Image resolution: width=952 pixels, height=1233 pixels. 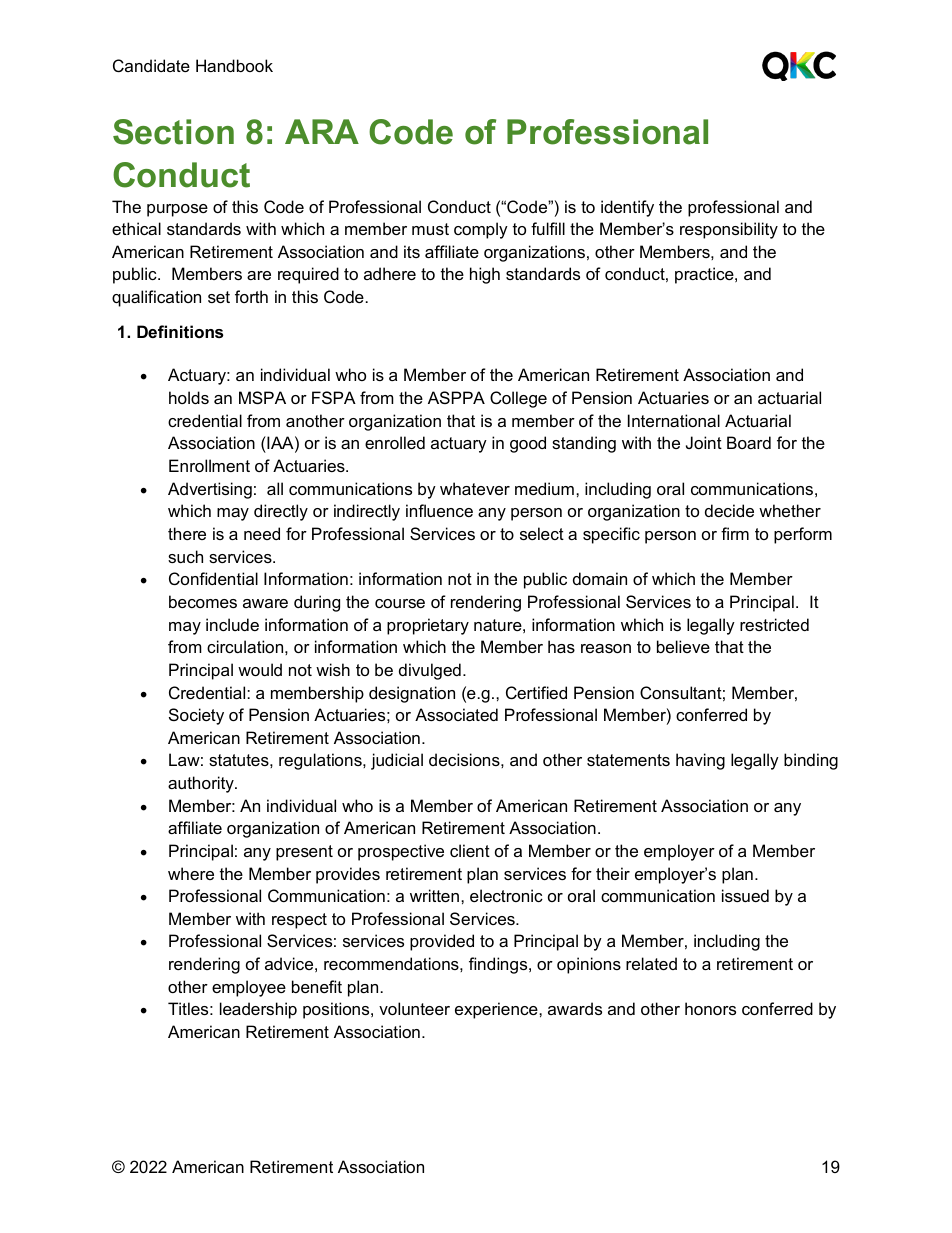 What do you see at coordinates (187, 533) in the document?
I see `there` at bounding box center [187, 533].
